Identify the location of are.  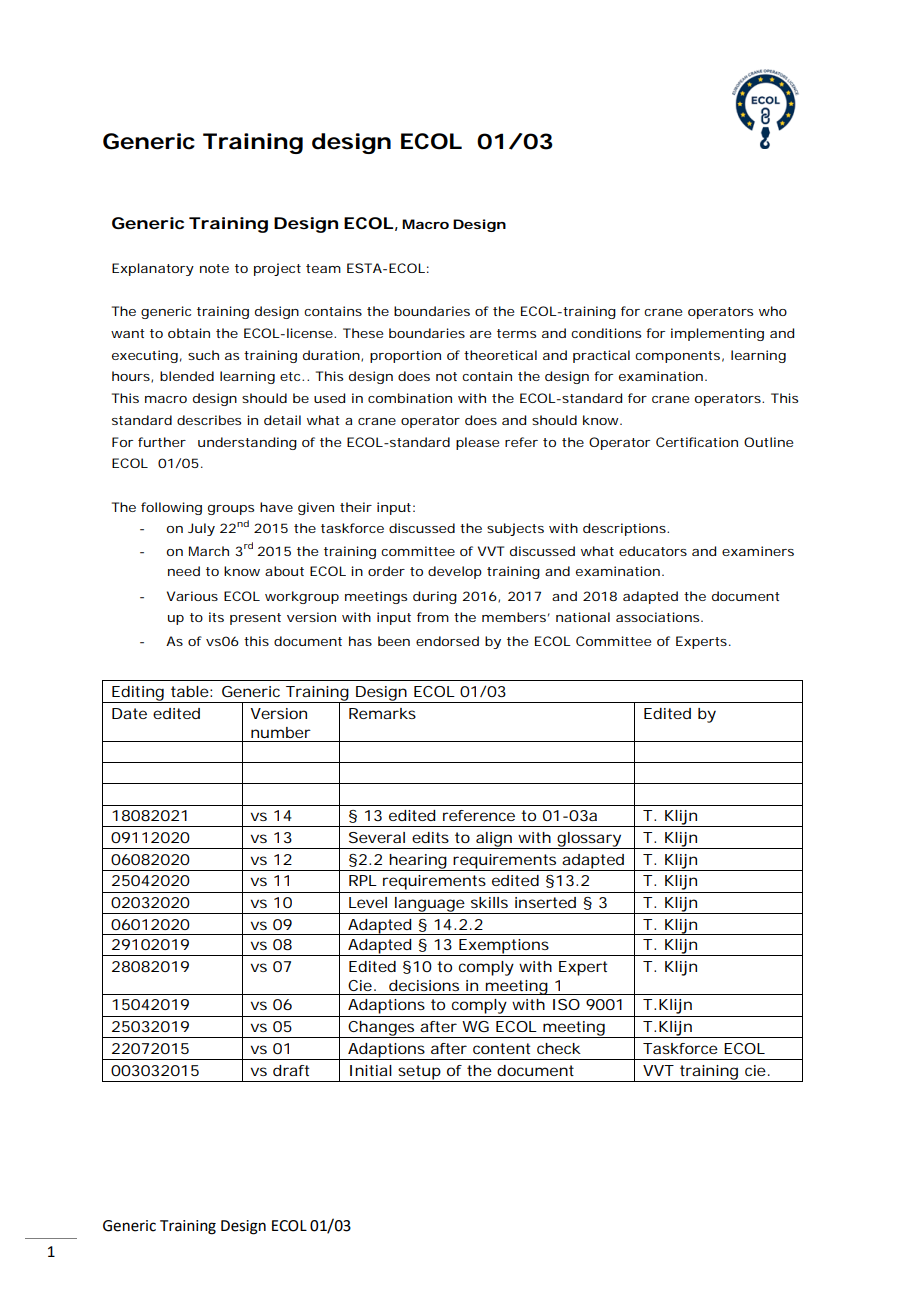
(480, 334).
